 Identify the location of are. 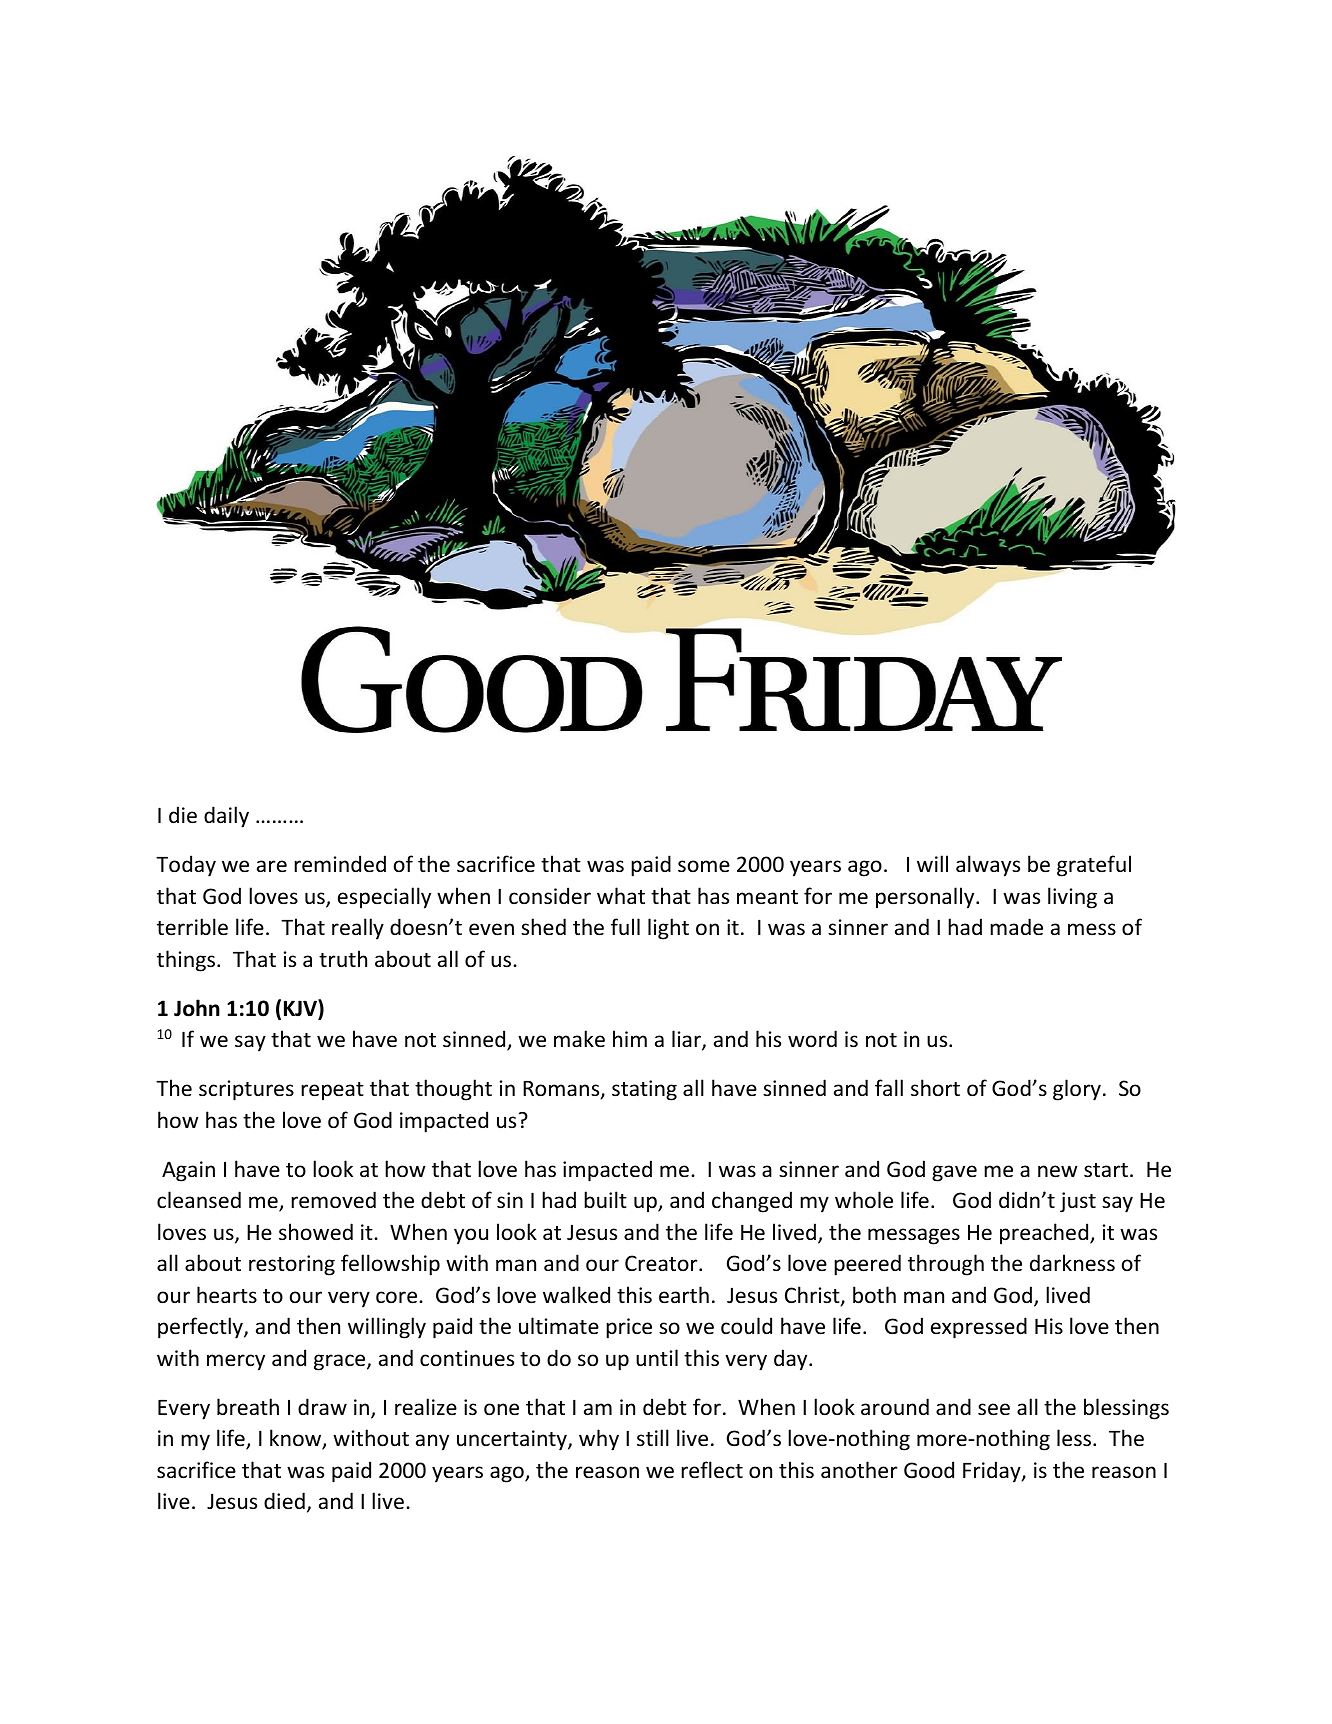
(272, 866).
